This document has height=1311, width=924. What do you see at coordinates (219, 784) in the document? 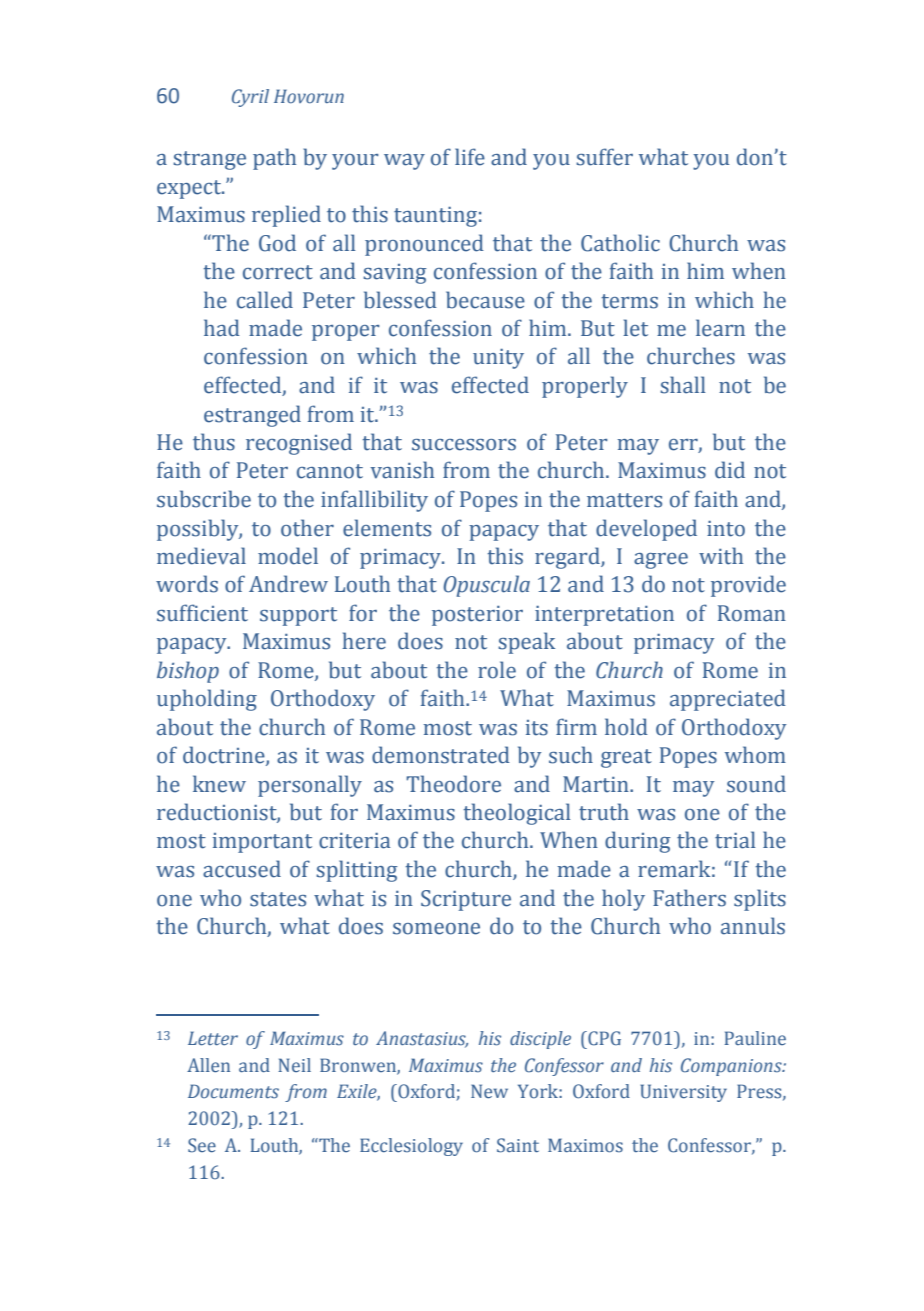
I see `knew` at bounding box center [219, 784].
